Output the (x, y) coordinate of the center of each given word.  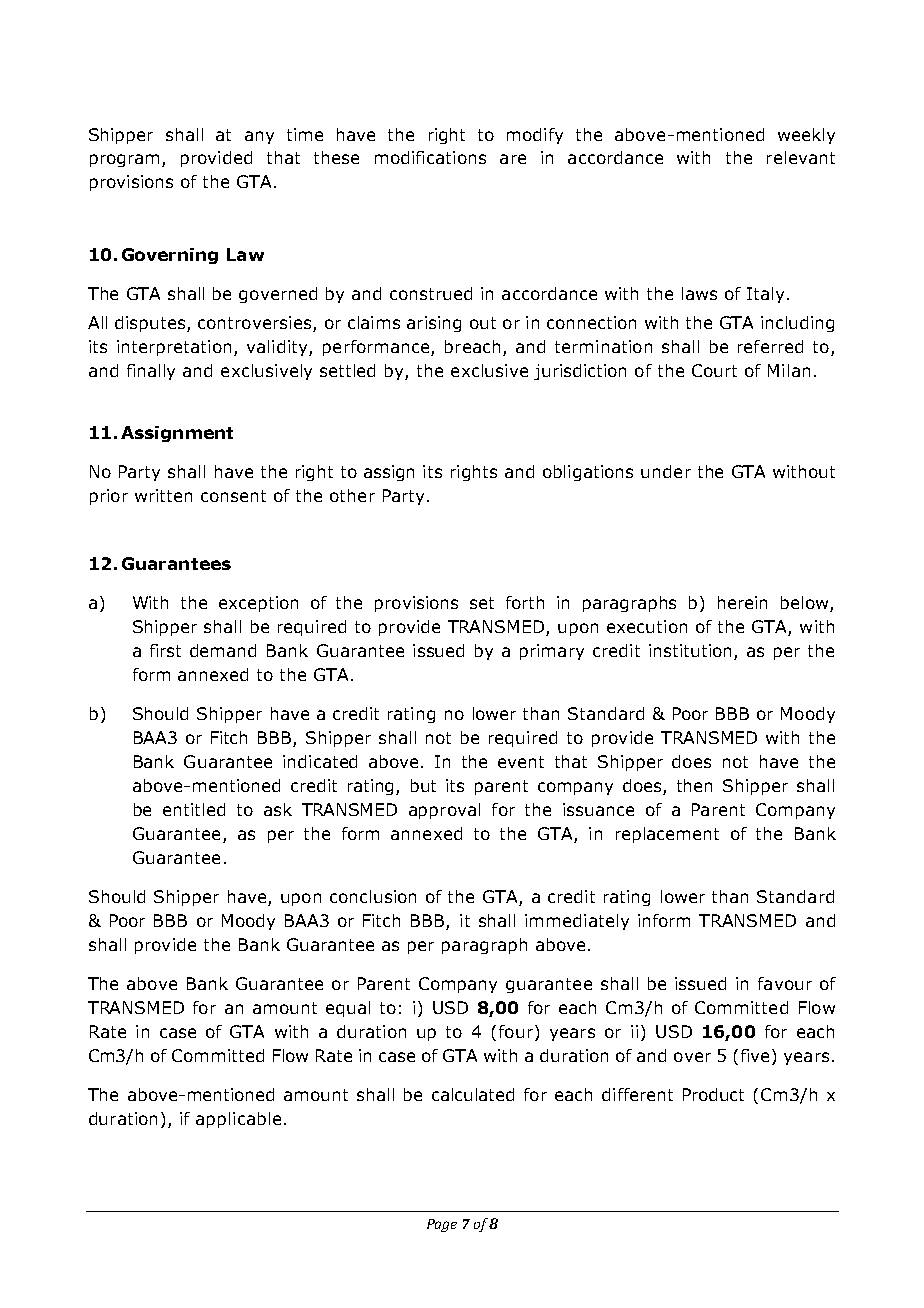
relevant (801, 157)
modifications (430, 157)
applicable (238, 1120)
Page (442, 1225)
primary (552, 652)
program (124, 160)
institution (690, 650)
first (165, 650)
